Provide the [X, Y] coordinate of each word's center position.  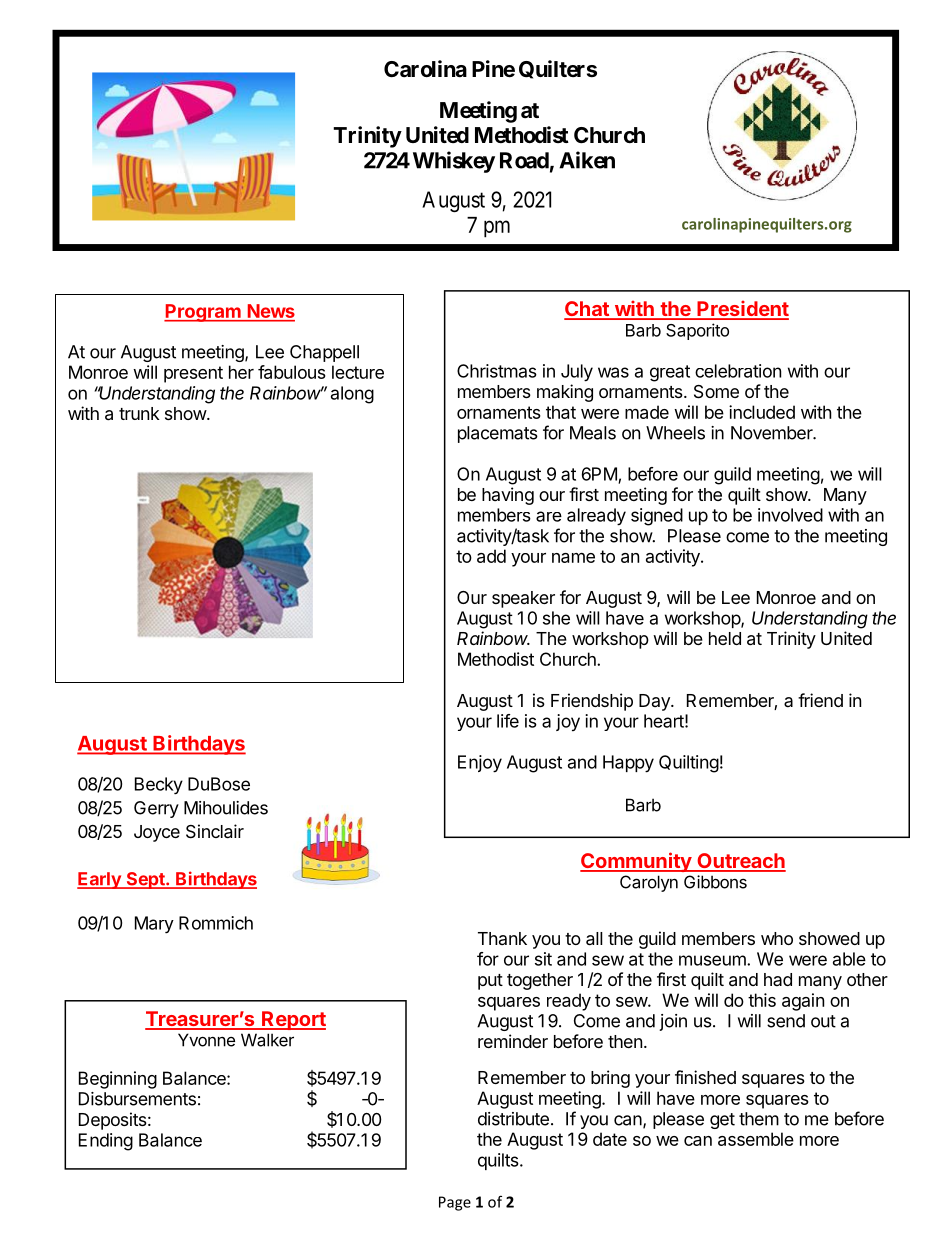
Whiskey [454, 162]
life [508, 721]
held [725, 638]
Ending [106, 1142]
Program [203, 313]
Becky [159, 786]
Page [455, 1203]
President [742, 309]
